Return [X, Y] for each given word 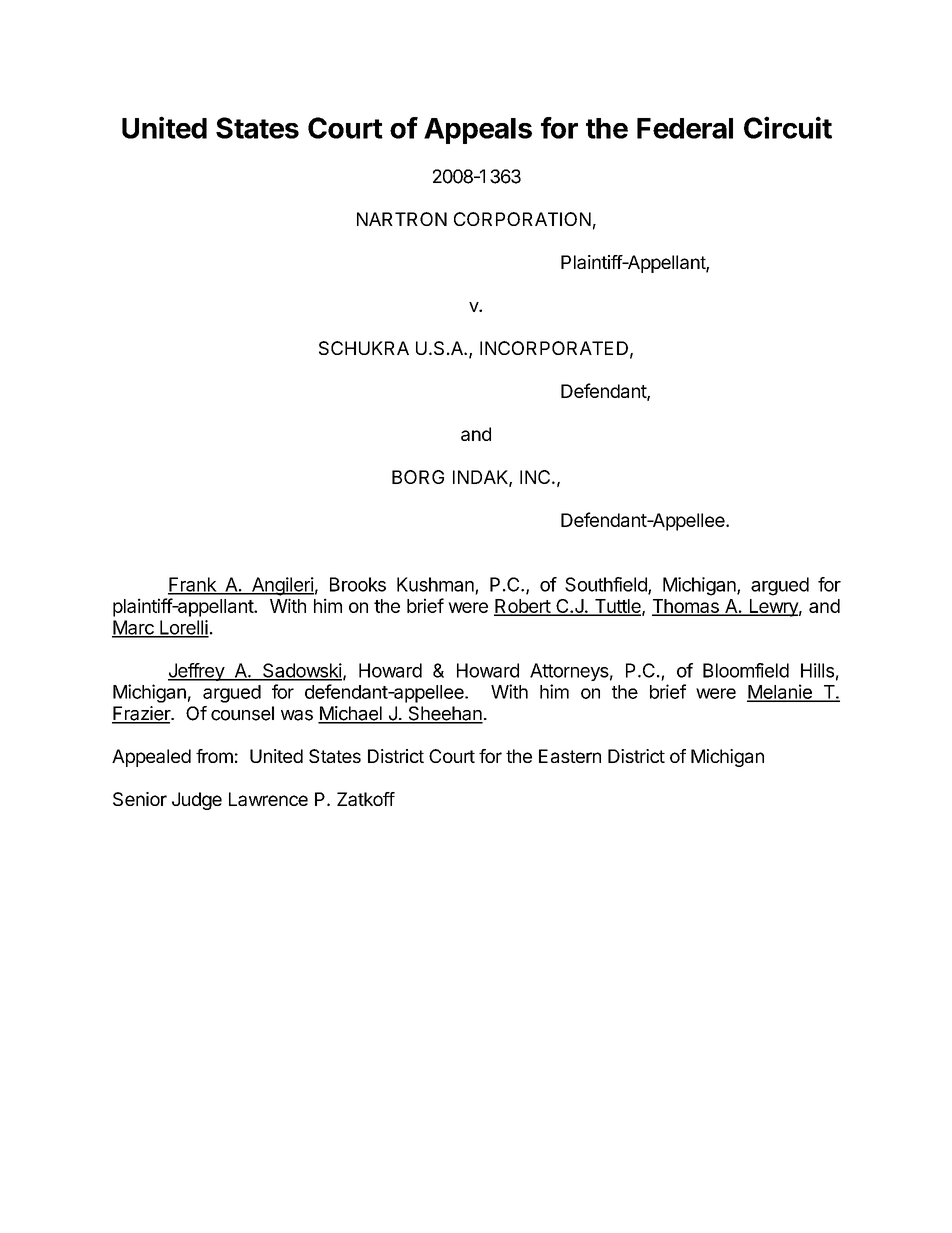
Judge [197, 801]
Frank [193, 585]
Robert [523, 607]
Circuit [788, 127]
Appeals [478, 131]
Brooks [358, 584]
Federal [685, 128]
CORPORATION [522, 219]
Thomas [686, 607]
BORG [418, 477]
